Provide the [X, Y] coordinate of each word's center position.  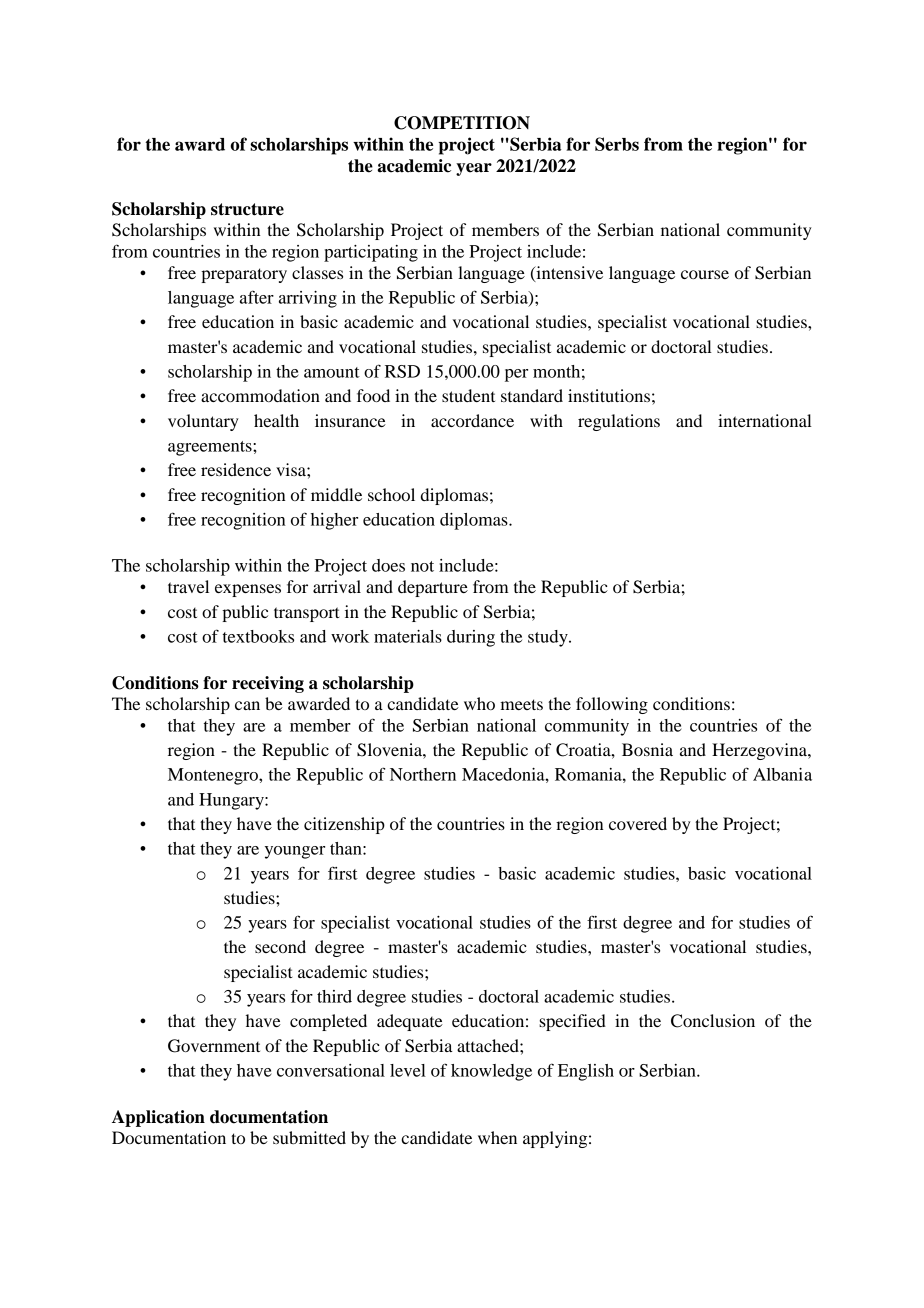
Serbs [617, 144]
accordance [472, 420]
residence [236, 469]
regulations [619, 422]
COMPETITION [462, 123]
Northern [423, 774]
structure [247, 209]
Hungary [232, 801]
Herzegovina [760, 751]
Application [158, 1118]
